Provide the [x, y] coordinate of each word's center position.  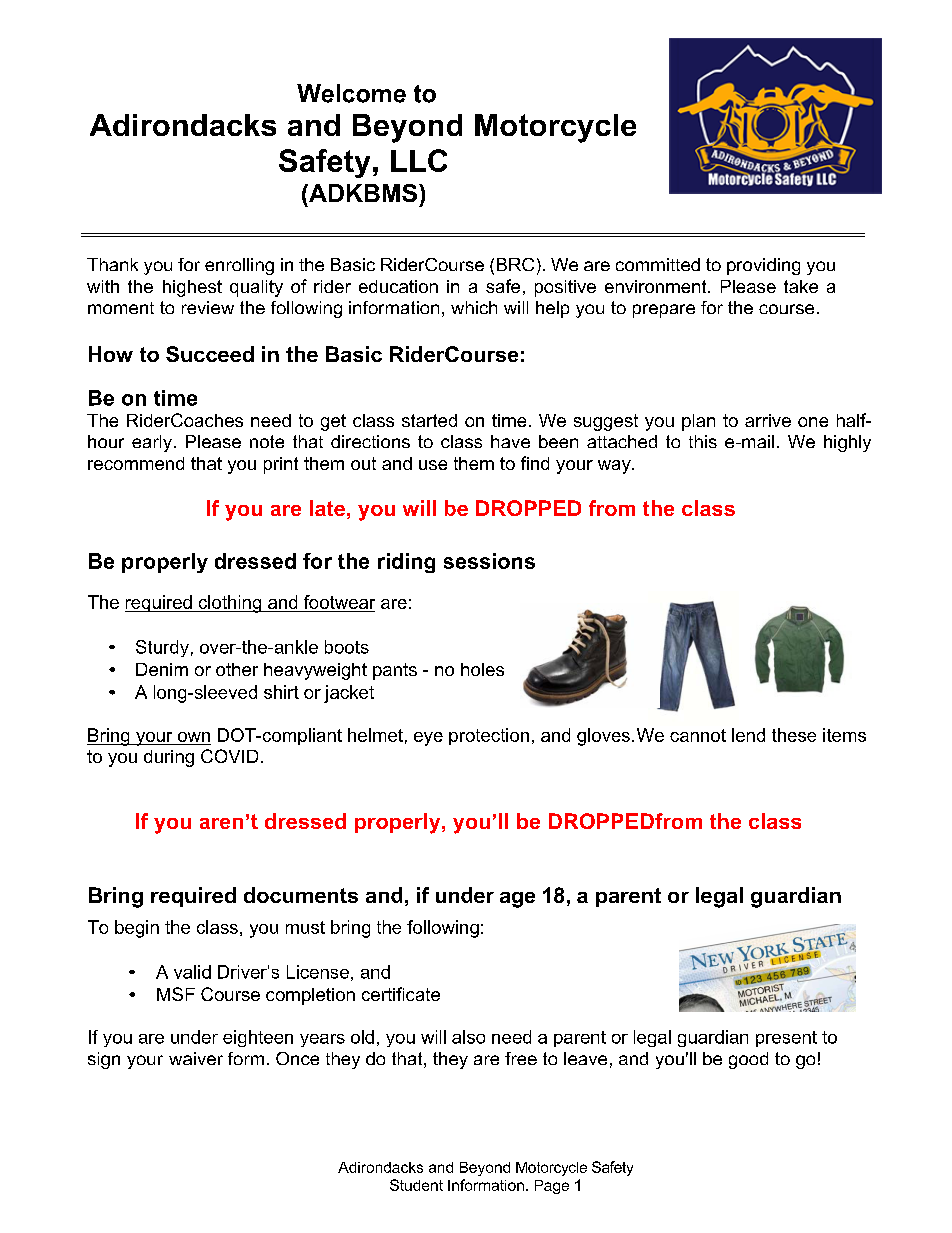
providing [763, 266]
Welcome [351, 93]
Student [416, 1185]
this [703, 441]
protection [489, 736]
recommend [136, 463]
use [433, 465]
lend [748, 735]
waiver [196, 1058]
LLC [419, 160]
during [169, 758]
